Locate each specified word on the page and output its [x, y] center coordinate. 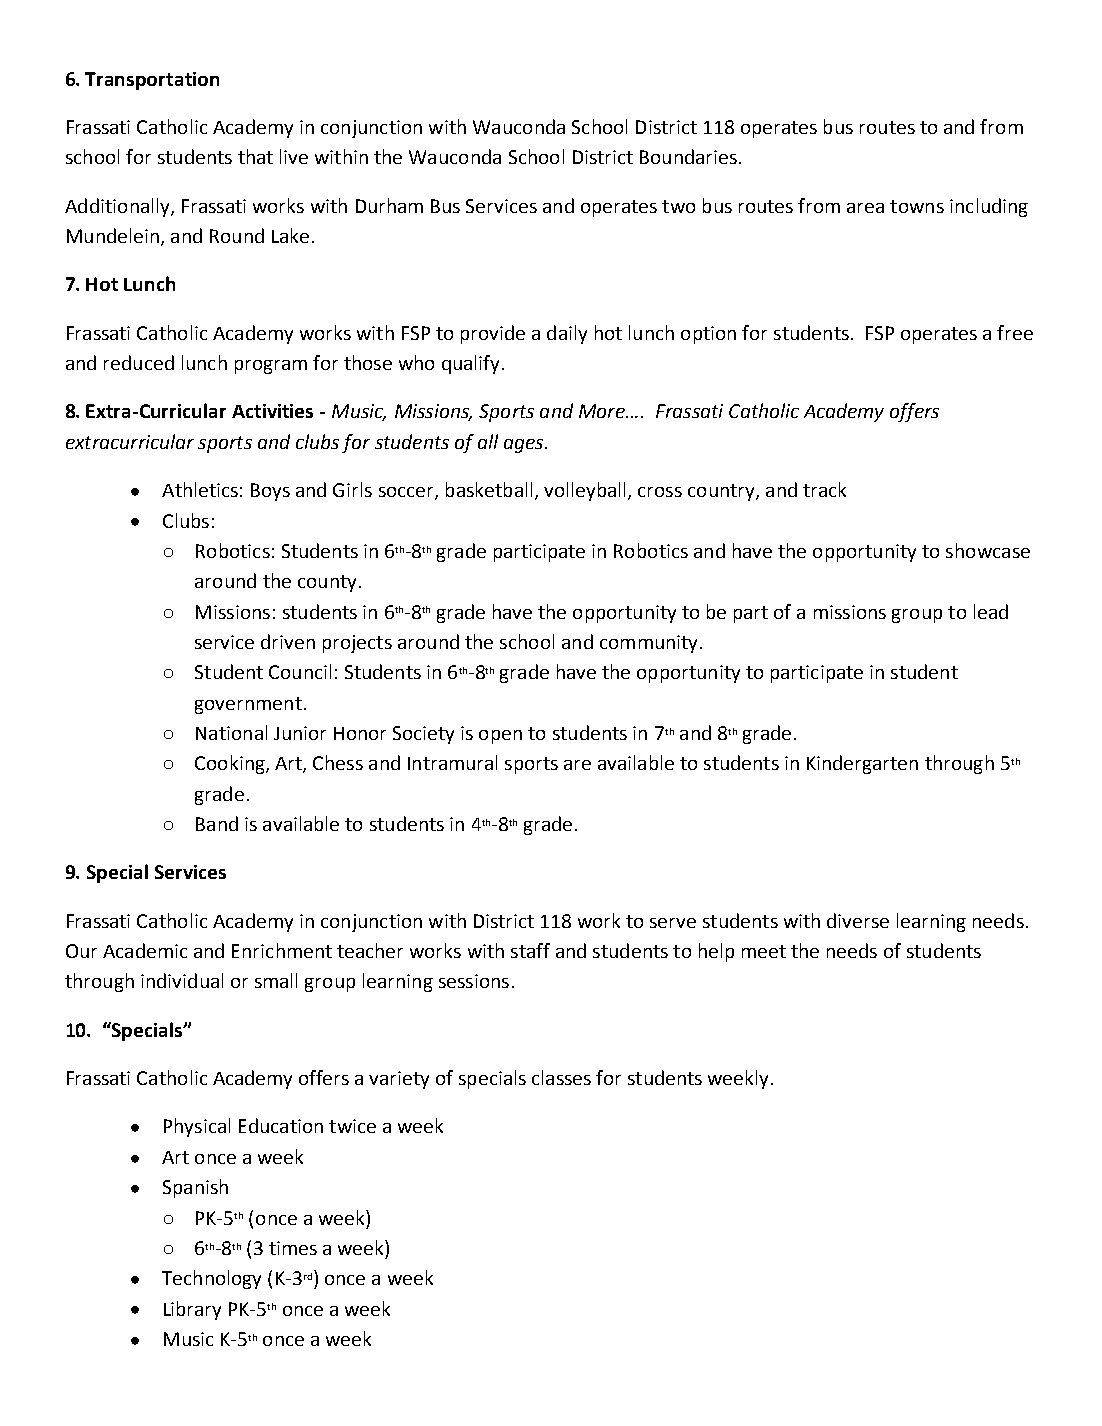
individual [182, 980]
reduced [139, 362]
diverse [858, 920]
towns [917, 206]
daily [567, 334]
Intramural [452, 762]
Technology [211, 1279]
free [1015, 332]
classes [561, 1077]
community [648, 644]
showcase [988, 550]
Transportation [152, 81]
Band [217, 823]
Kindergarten [862, 764]
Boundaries [688, 156]
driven [288, 641]
